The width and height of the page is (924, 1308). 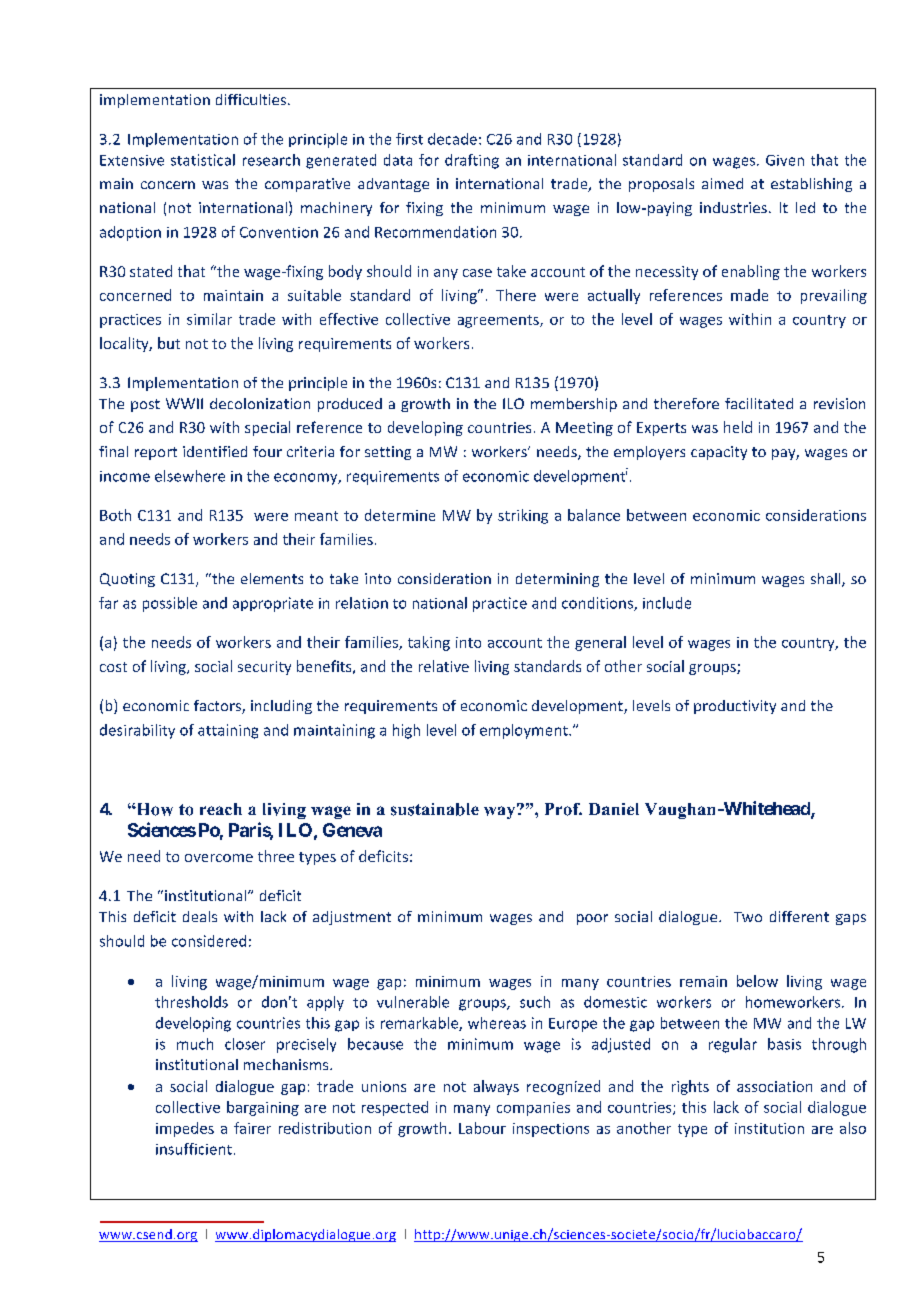 I want to click on decade, so click(x=452, y=139).
